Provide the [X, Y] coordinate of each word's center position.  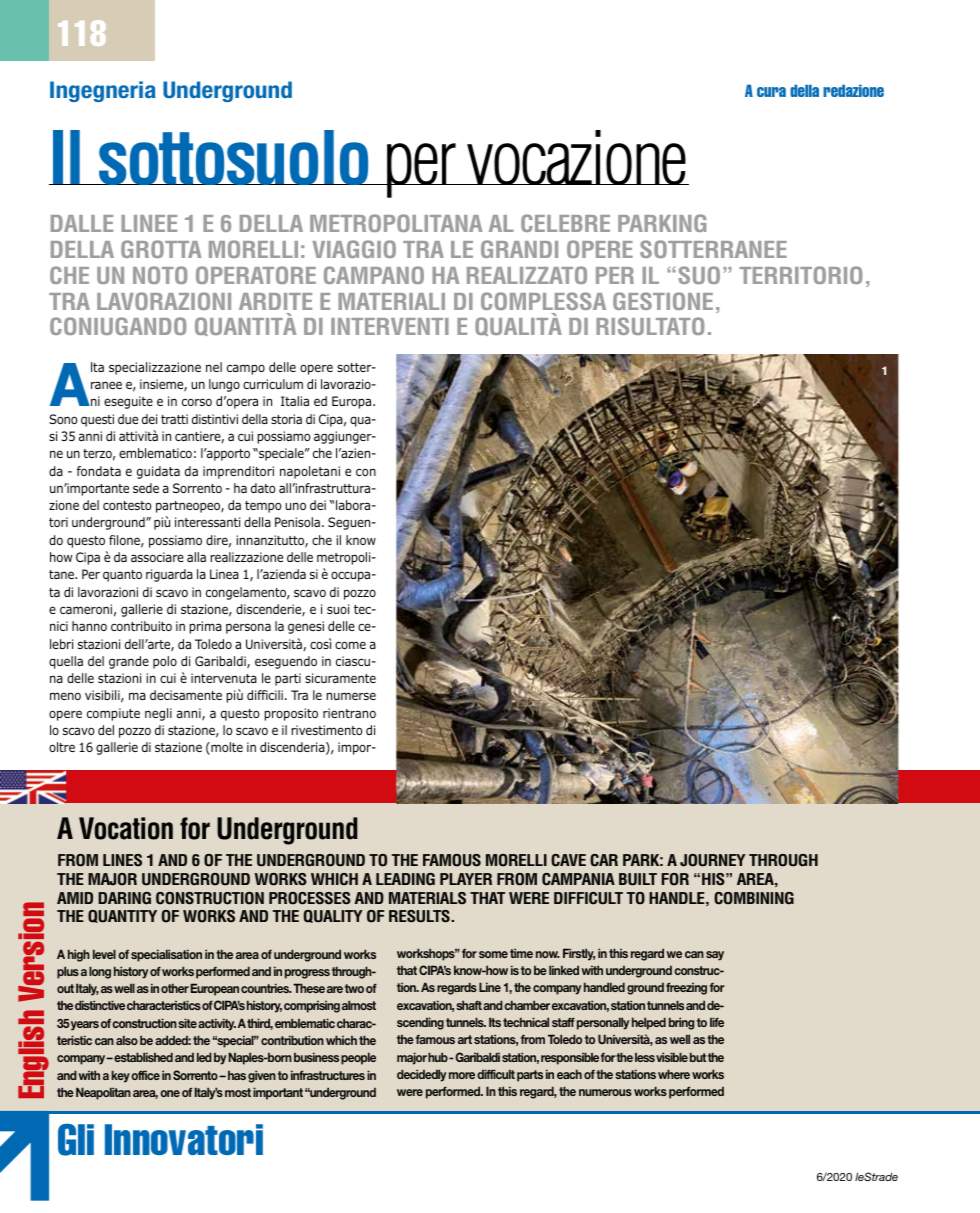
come [350, 645]
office [145, 1075]
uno [295, 506]
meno [65, 696]
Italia [295, 401]
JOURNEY [713, 860]
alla [196, 557]
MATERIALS [427, 898]
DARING [124, 898]
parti [288, 679]
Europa [353, 402]
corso [197, 402]
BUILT [638, 879]
